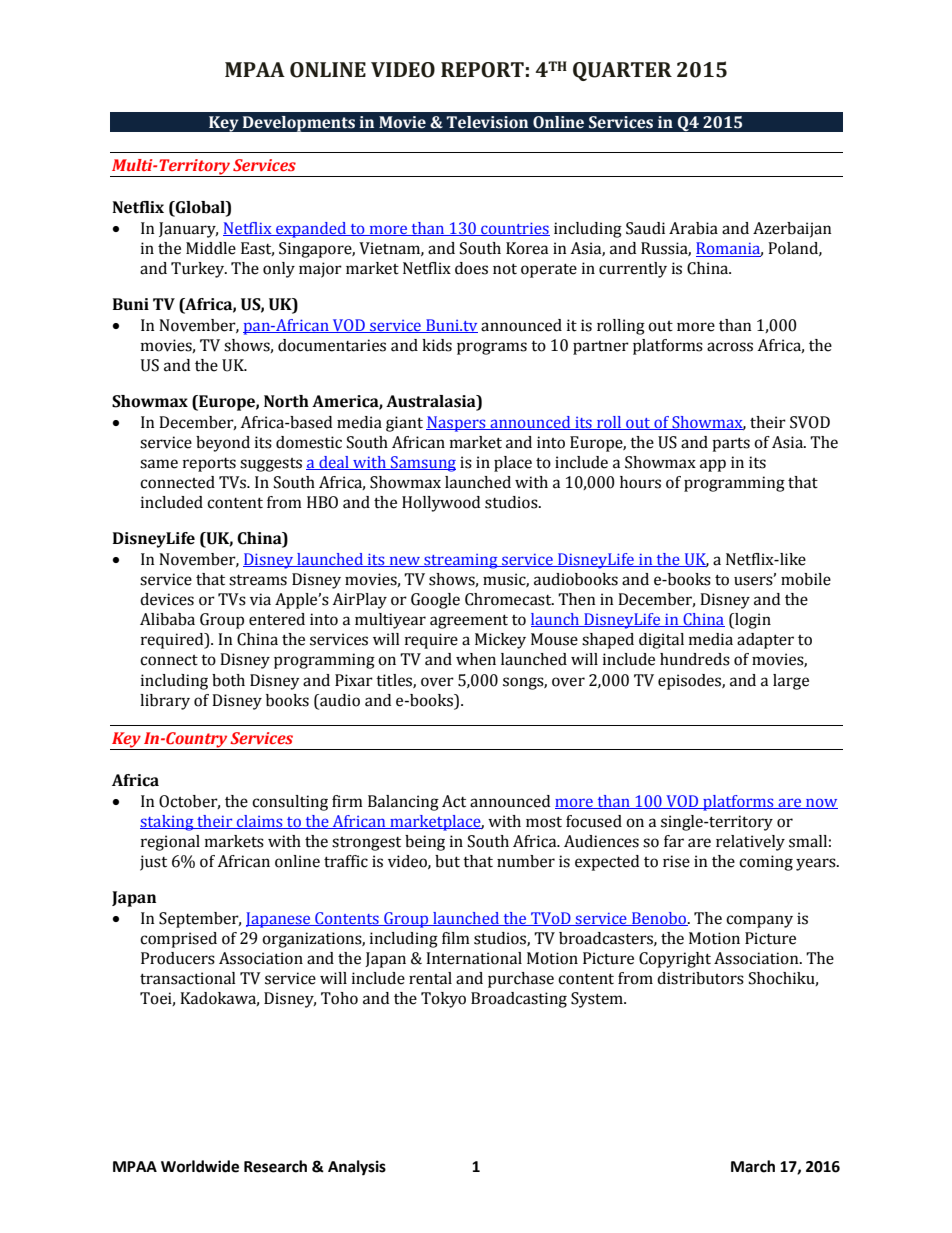 The width and height of the screenshot is (952, 1233). What do you see at coordinates (622, 71) in the screenshot?
I see `QUARTER` at bounding box center [622, 71].
